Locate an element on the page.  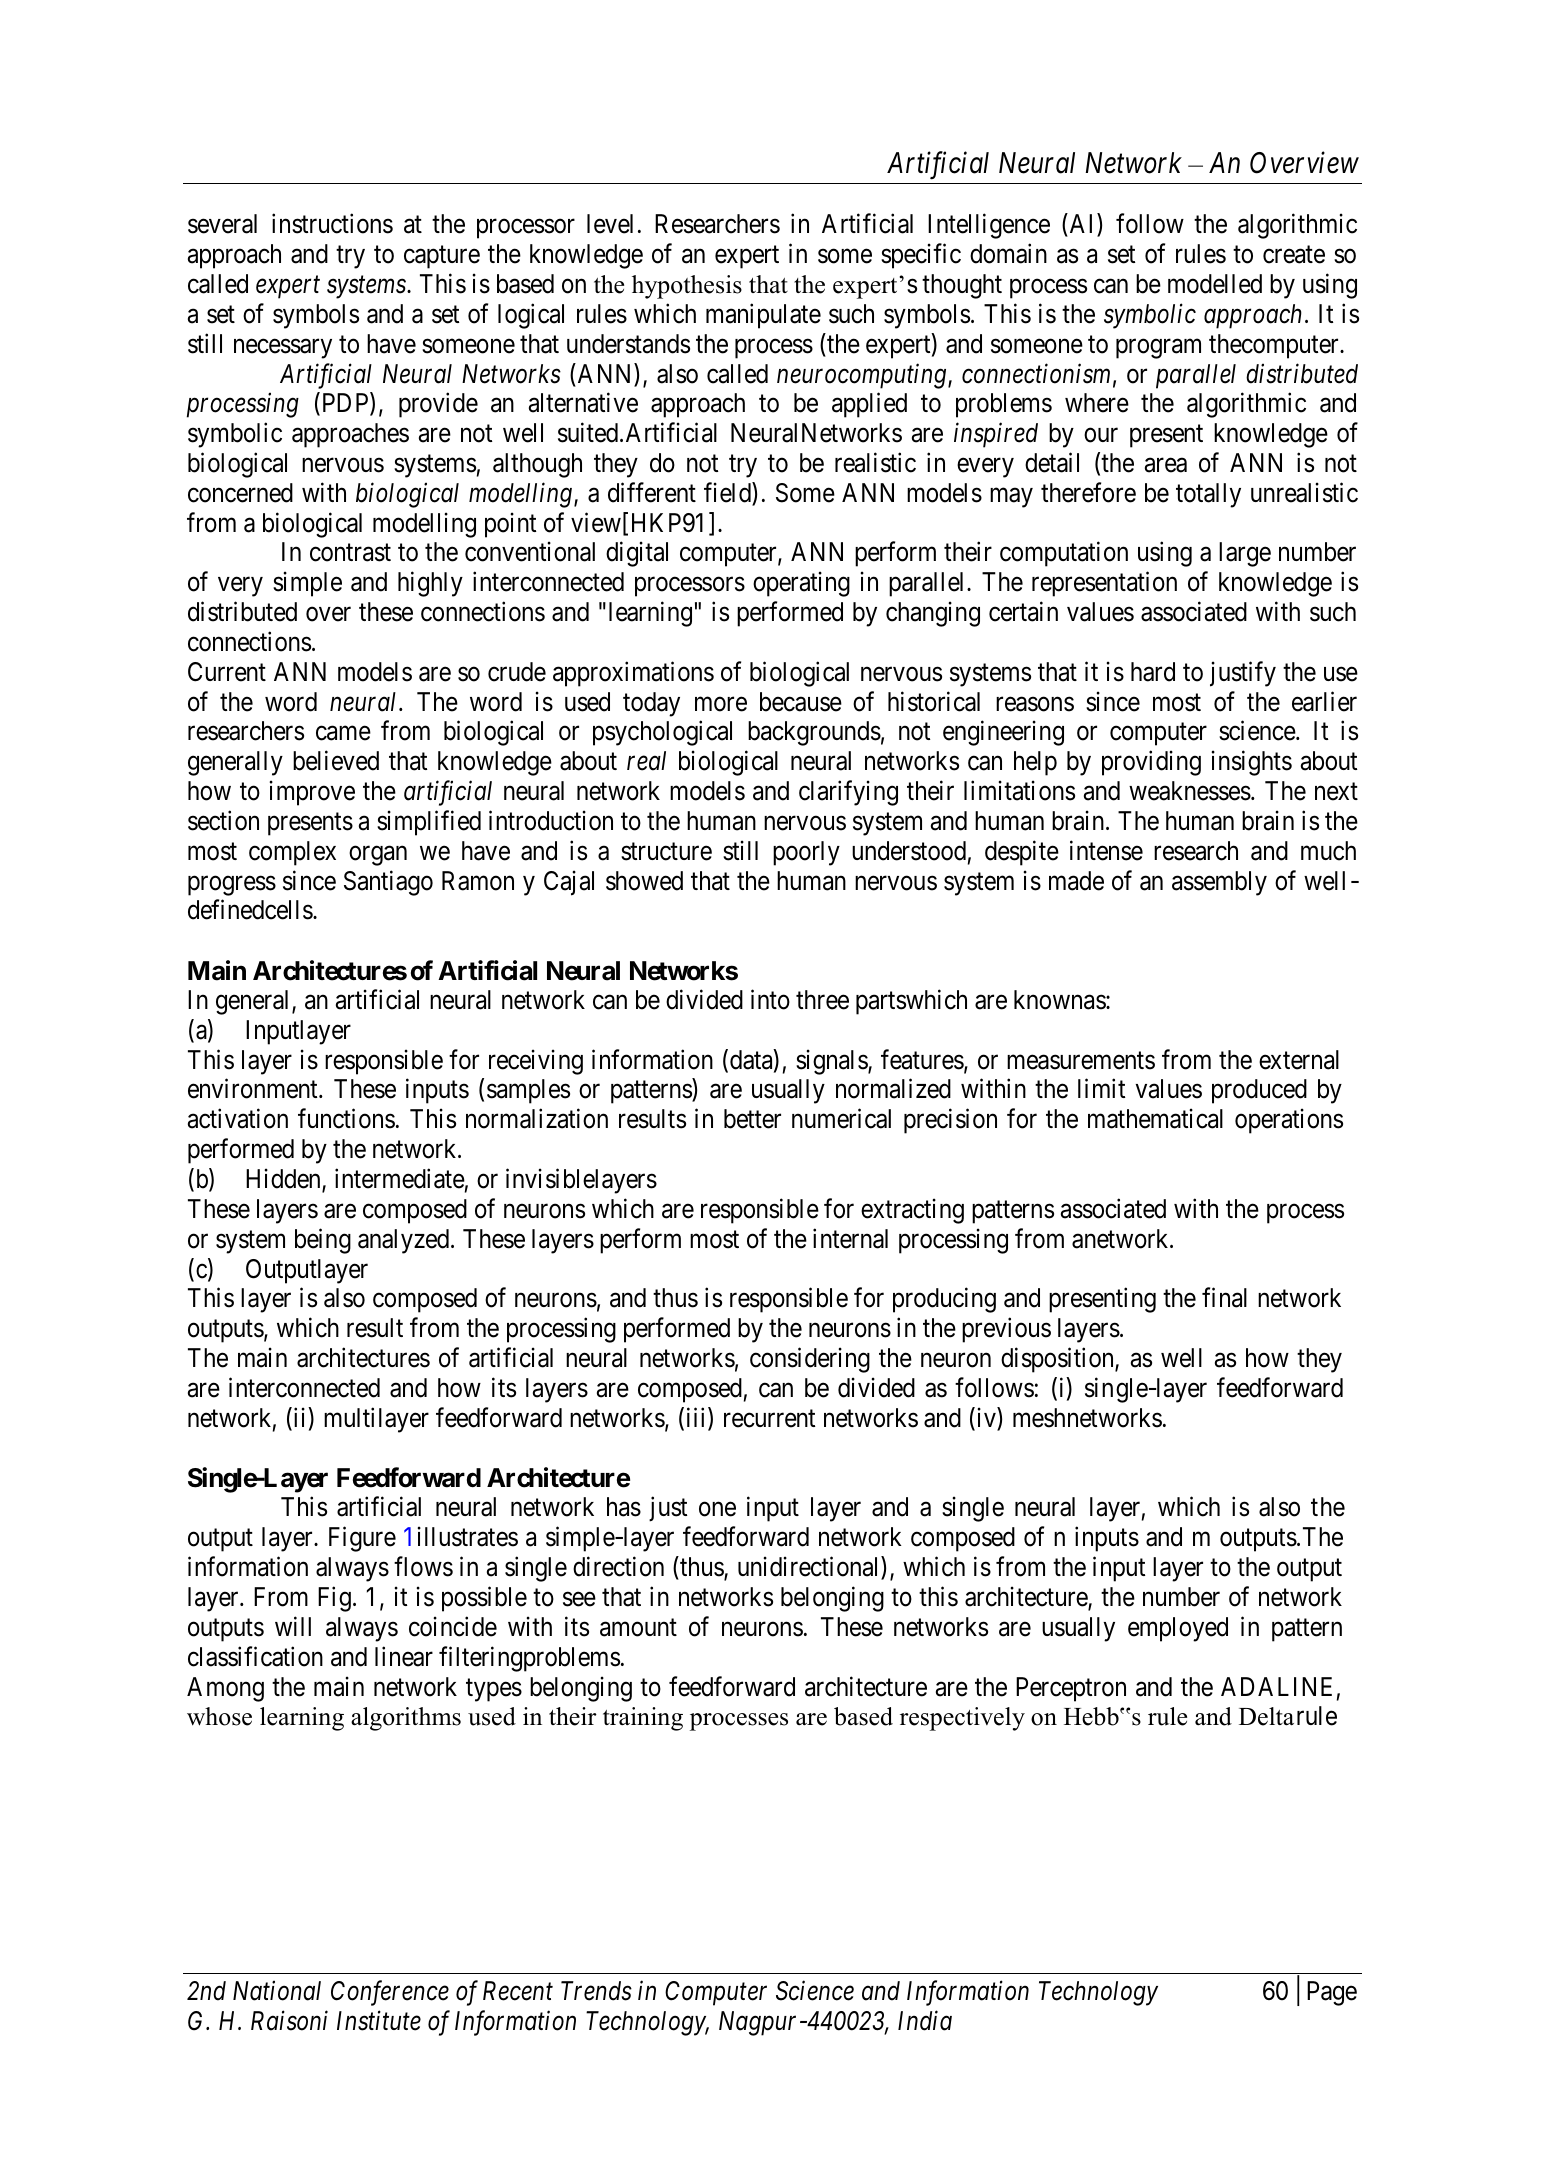
assembly is located at coordinates (1219, 883).
